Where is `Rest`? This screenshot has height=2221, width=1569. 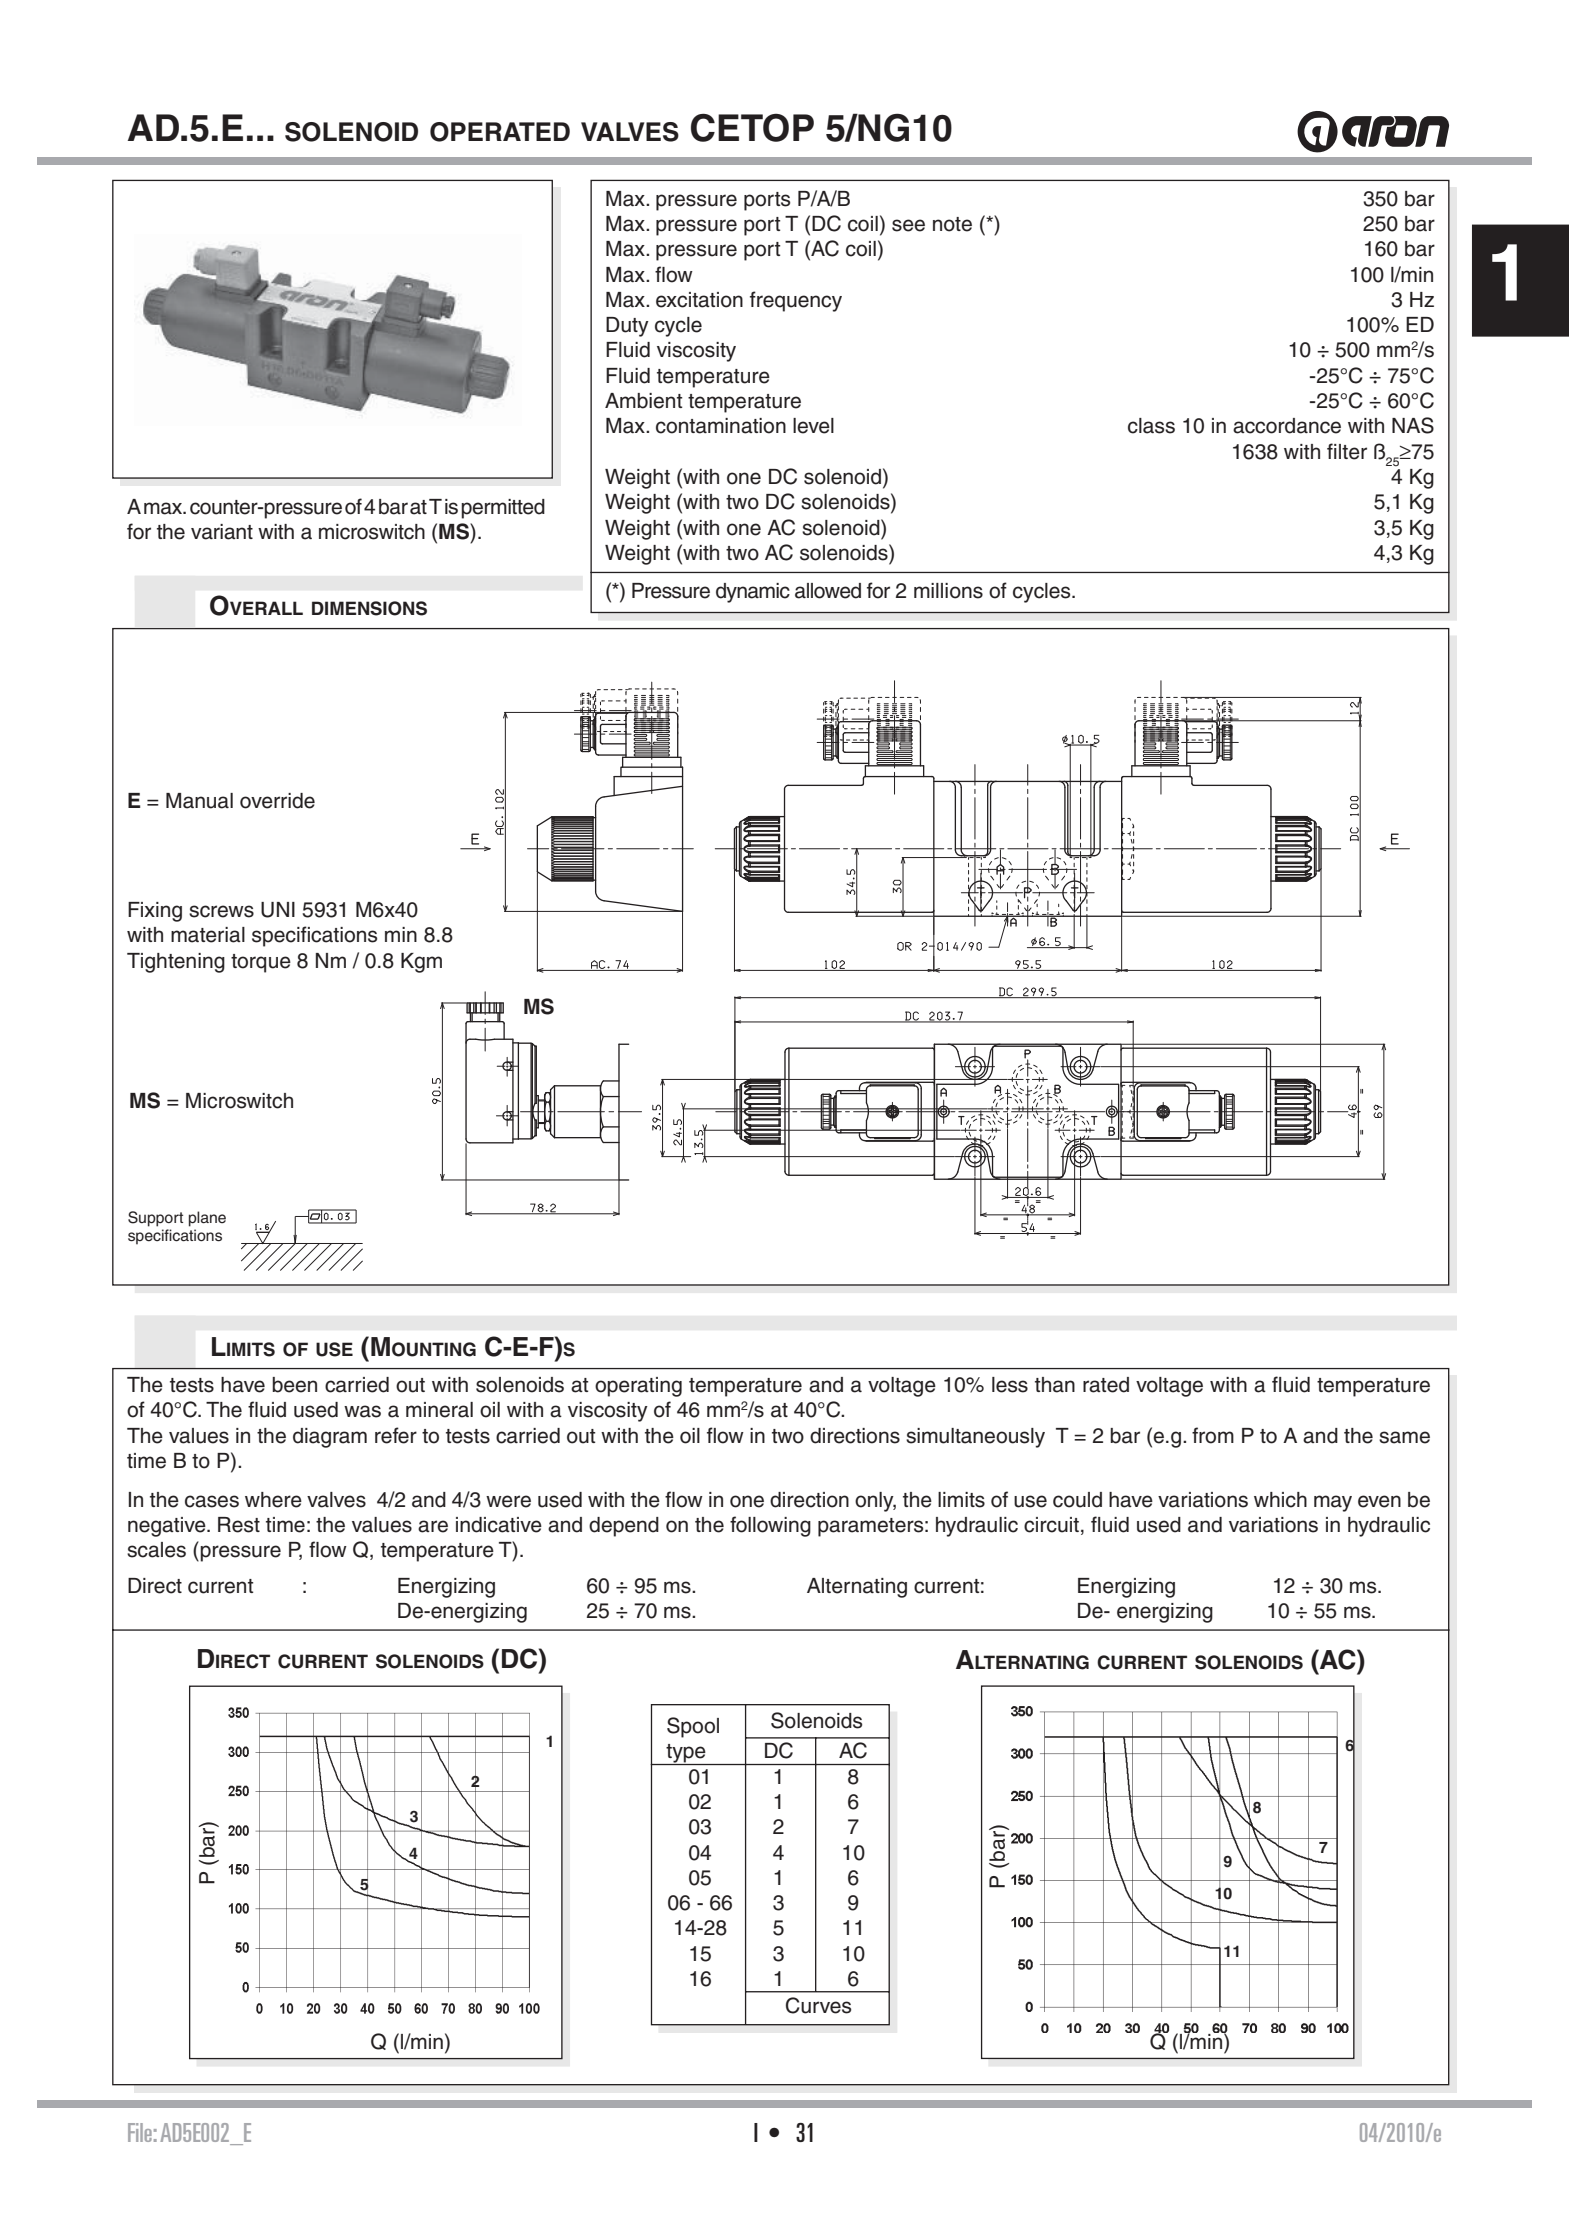 Rest is located at coordinates (239, 1525).
